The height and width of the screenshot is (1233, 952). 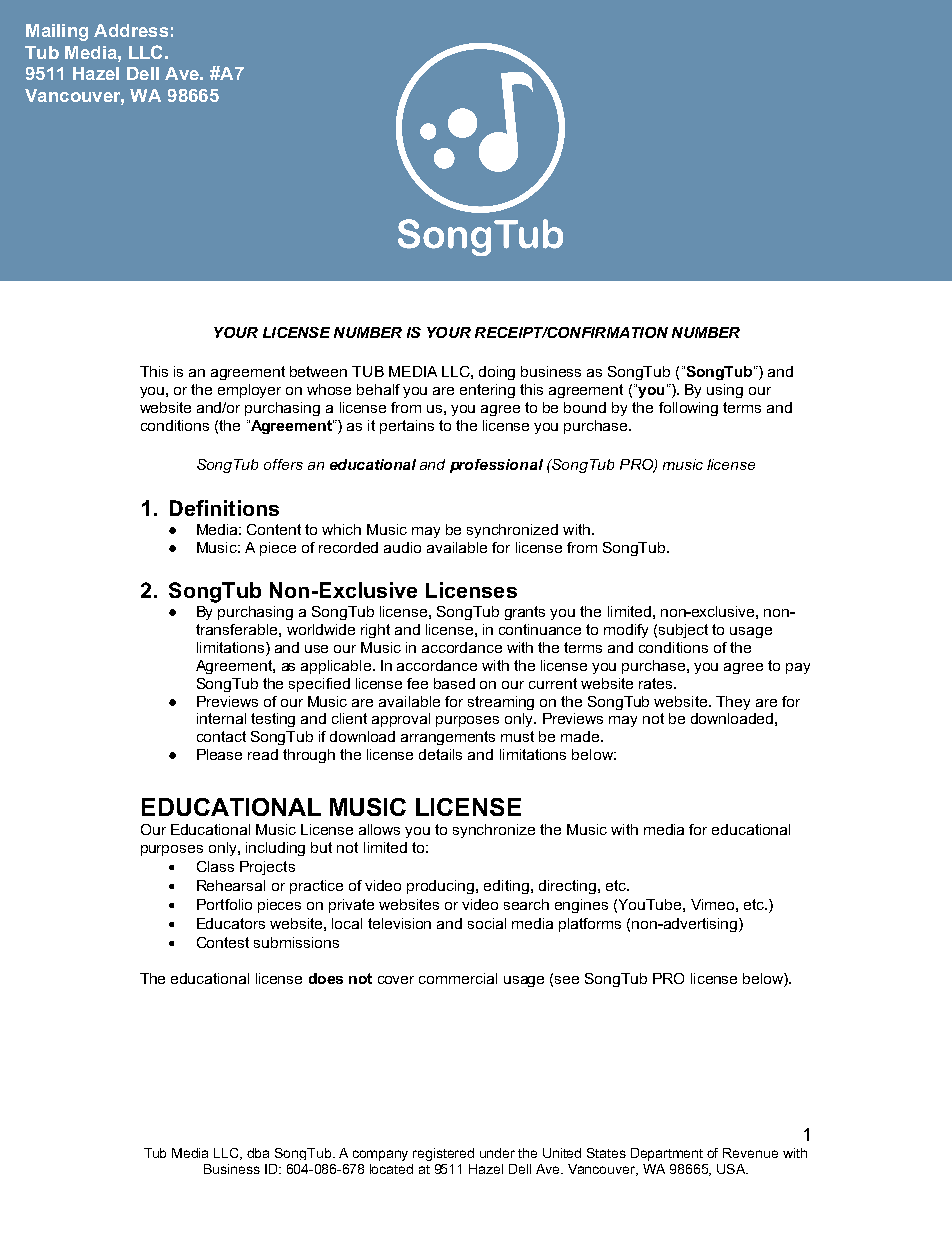 I want to click on Revenue, so click(x=750, y=1153).
